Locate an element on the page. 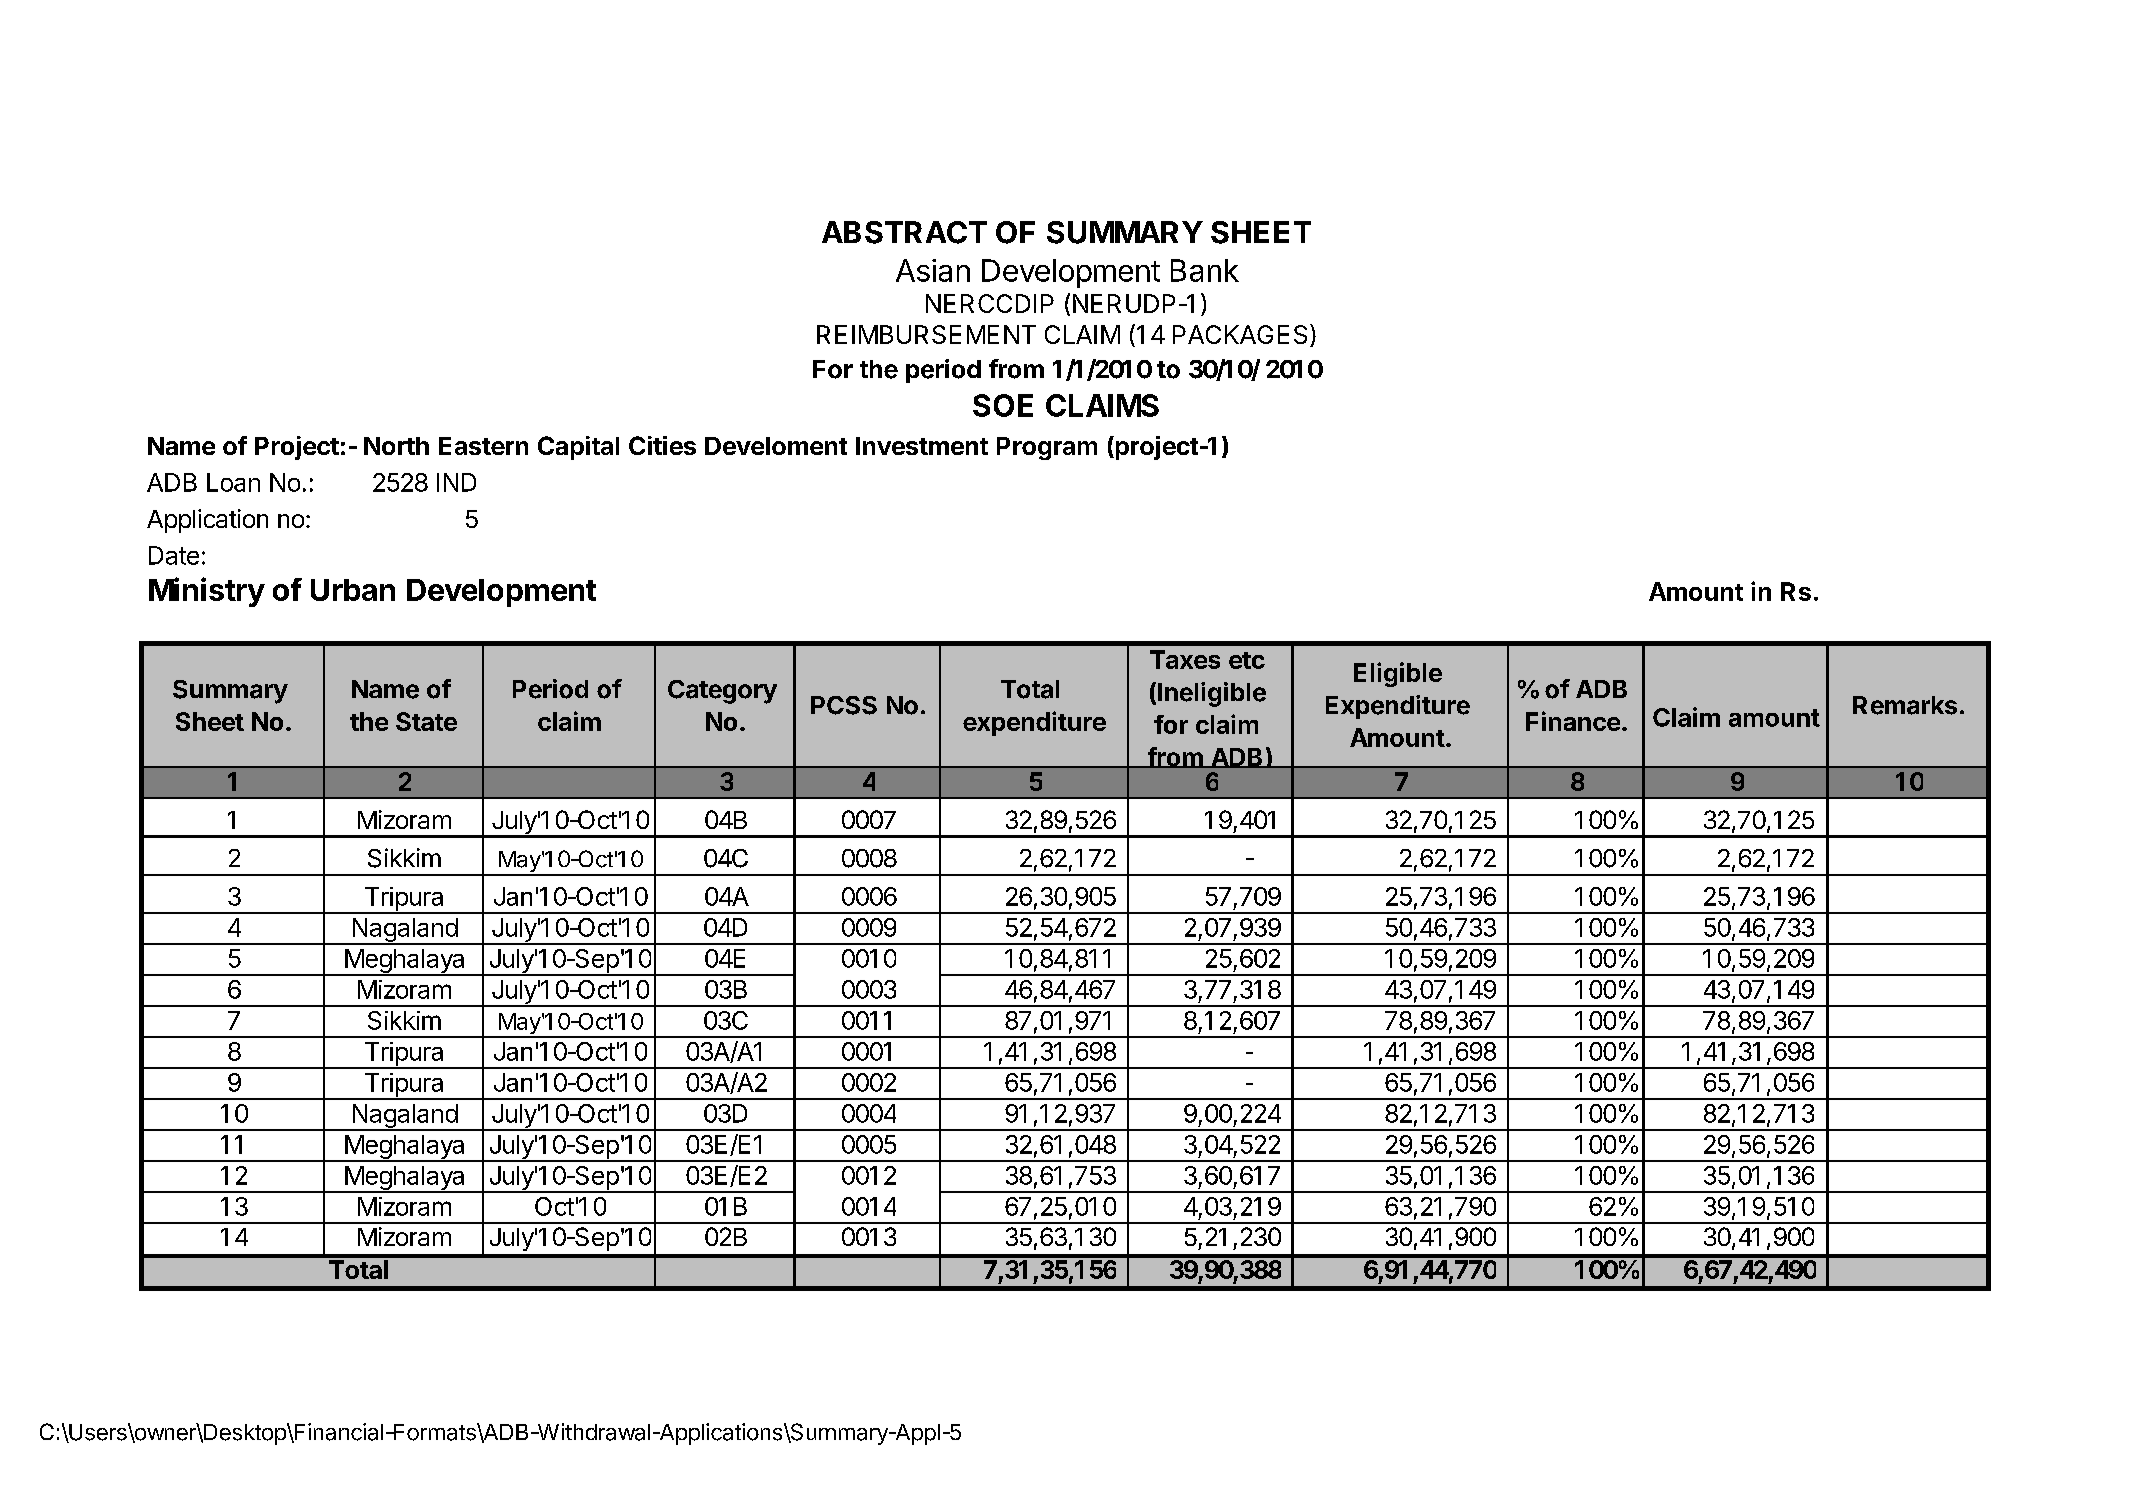 The image size is (2133, 1507). IND is located at coordinates (456, 482).
